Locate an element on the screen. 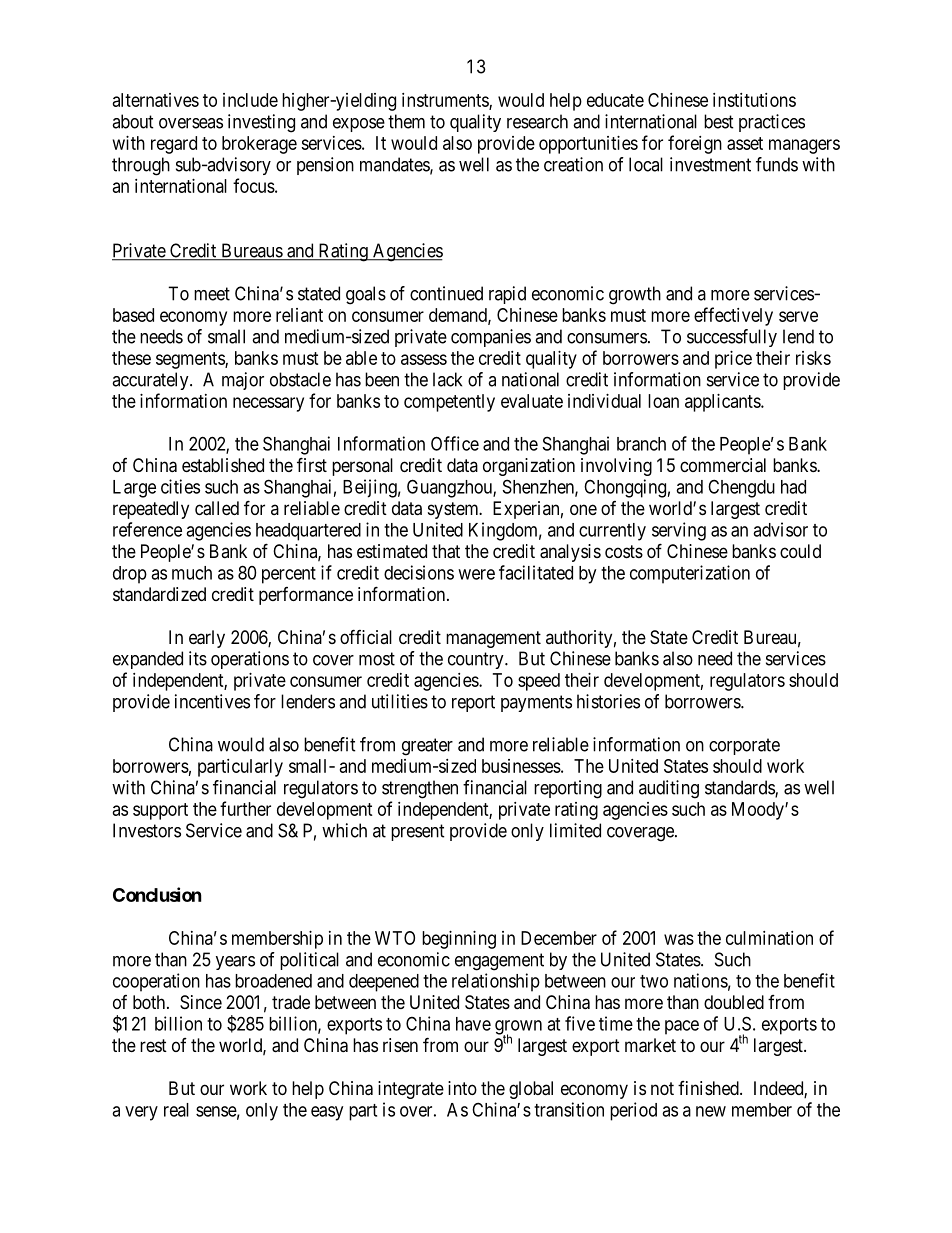  best is located at coordinates (719, 121).
